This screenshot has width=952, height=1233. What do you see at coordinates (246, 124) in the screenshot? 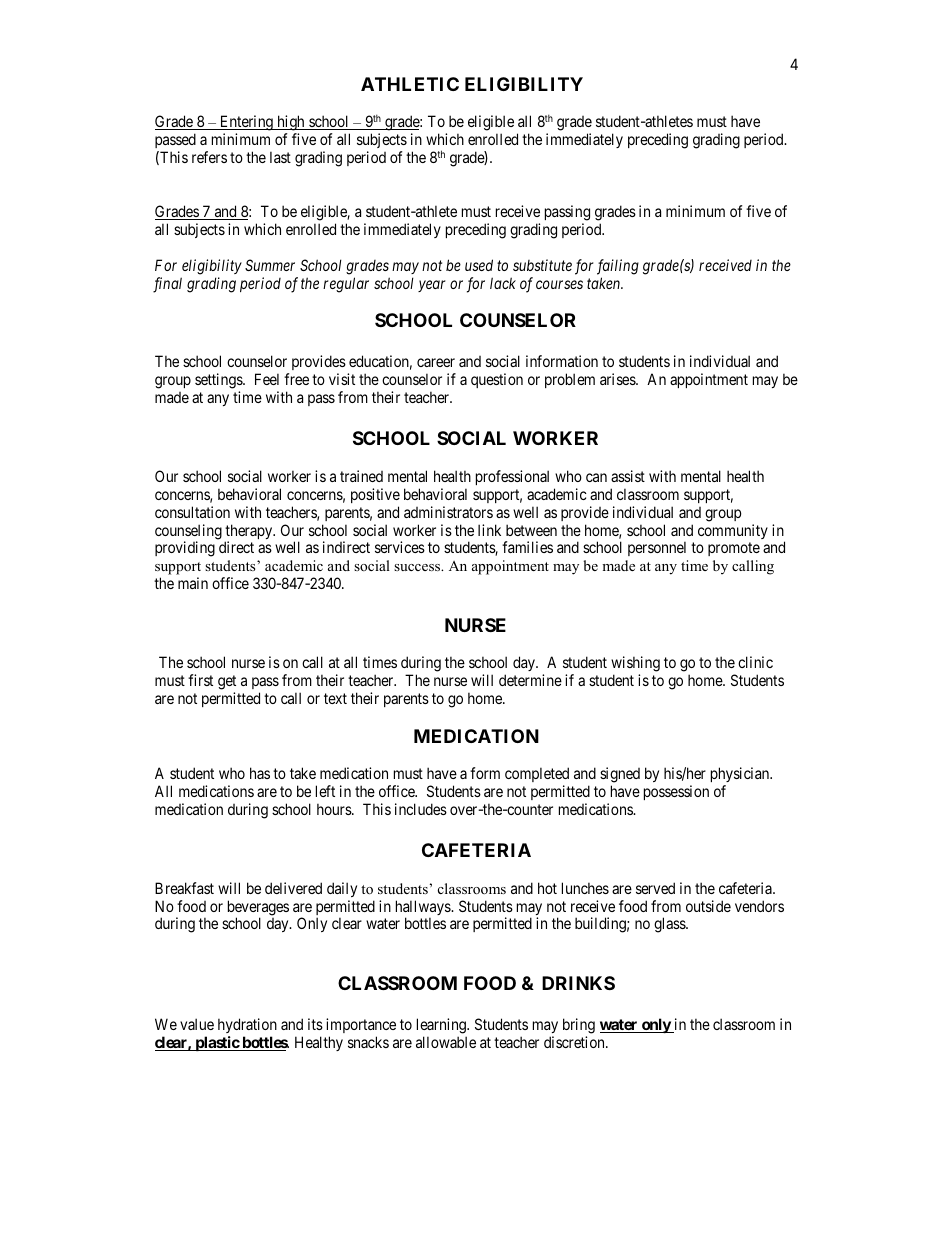
I see `Entering` at bounding box center [246, 124].
